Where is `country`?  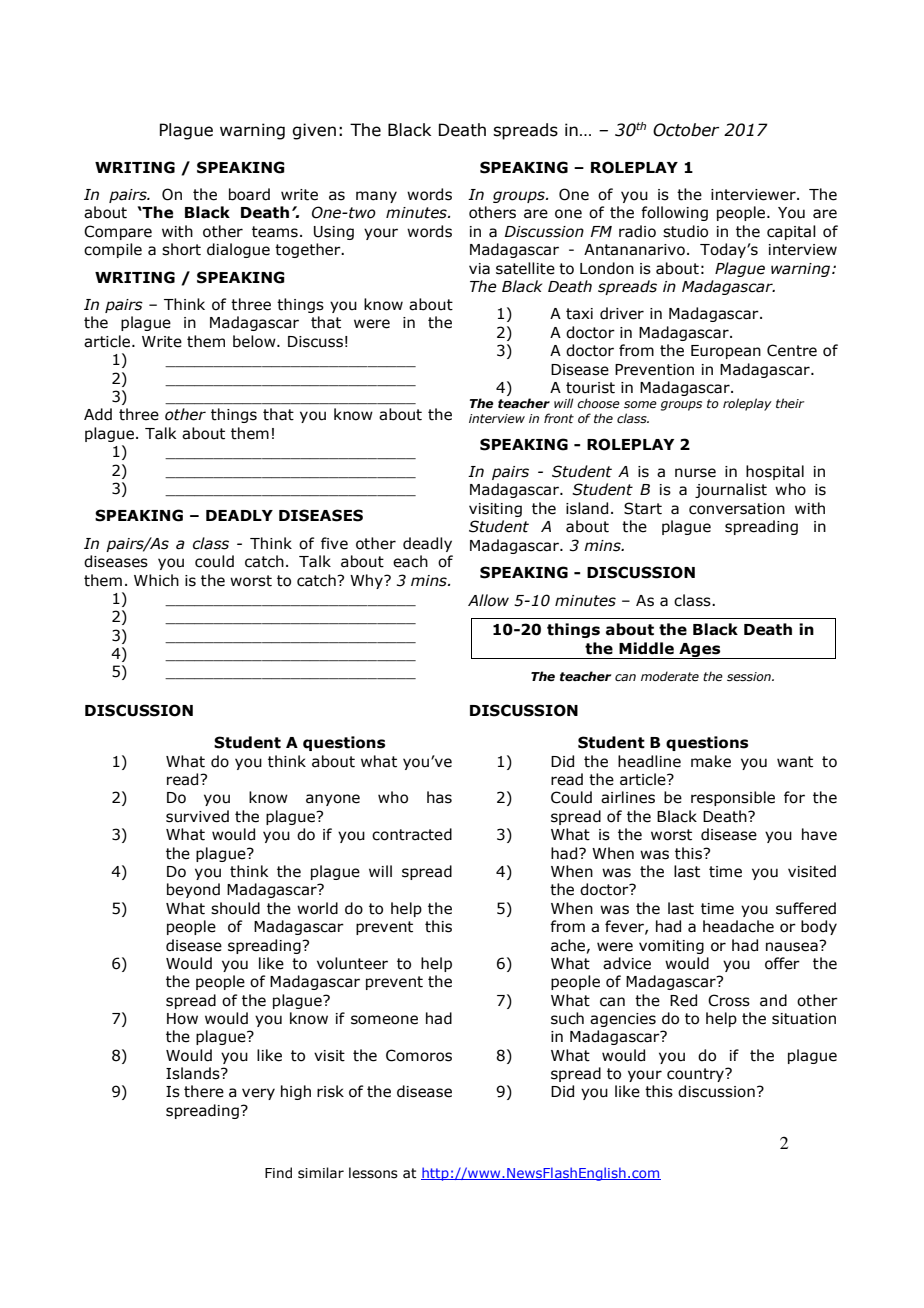
country is located at coordinates (697, 1075).
